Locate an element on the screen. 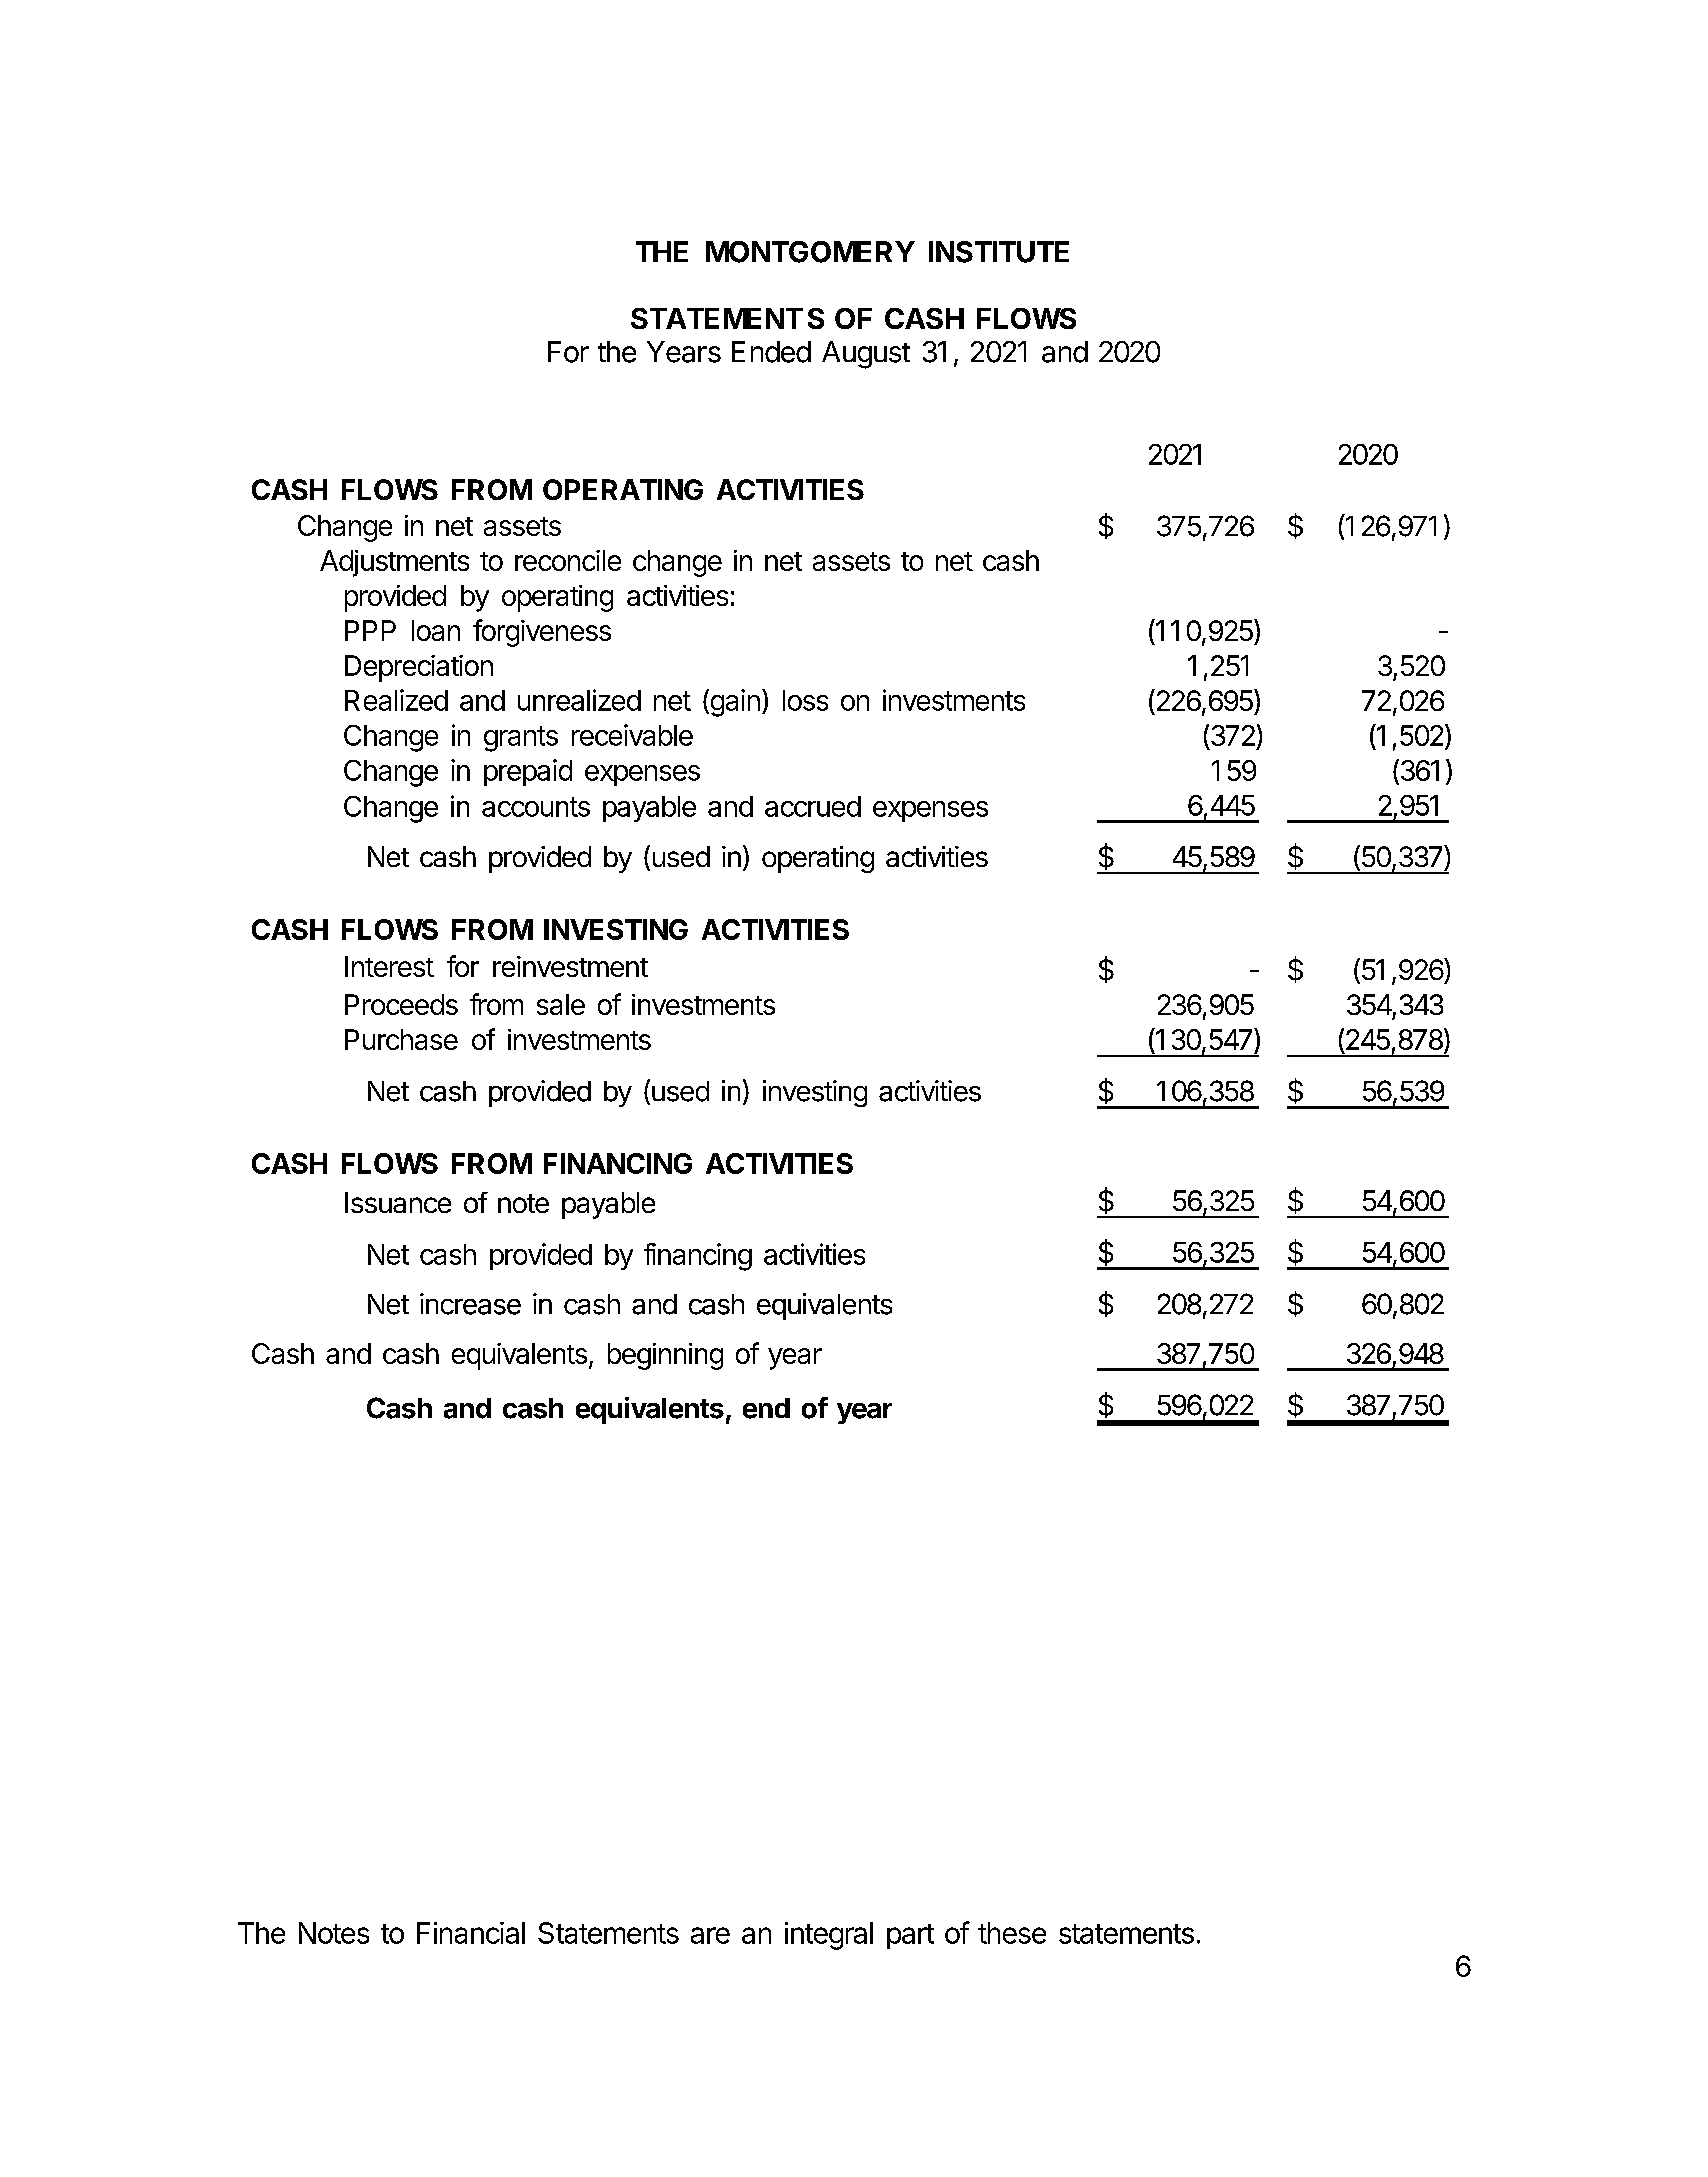 The image size is (1708, 2177). accrued is located at coordinates (813, 806).
